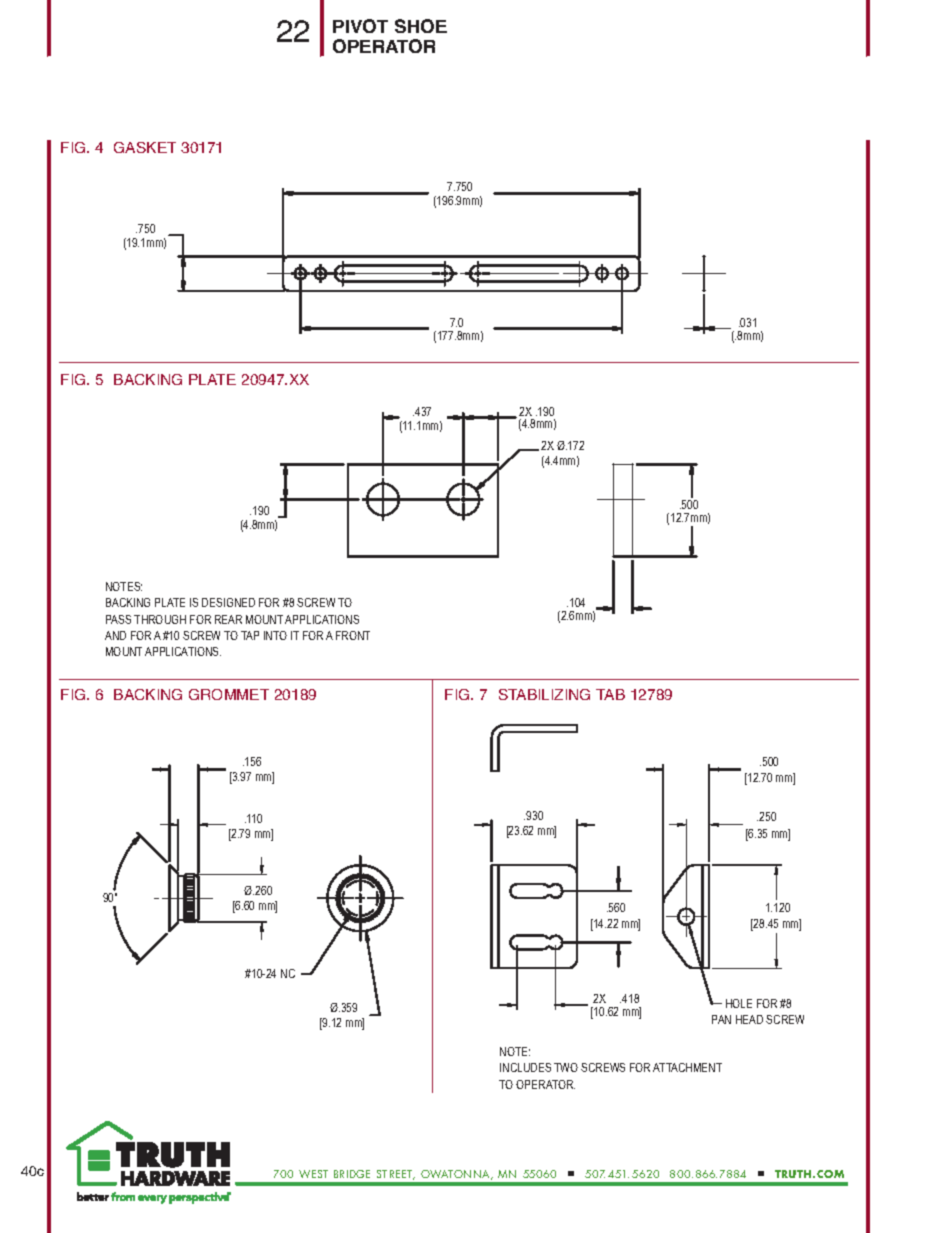 The width and height of the screenshot is (952, 1233). Describe the element at coordinates (739, 1003) in the screenshot. I see `HOLE` at that location.
